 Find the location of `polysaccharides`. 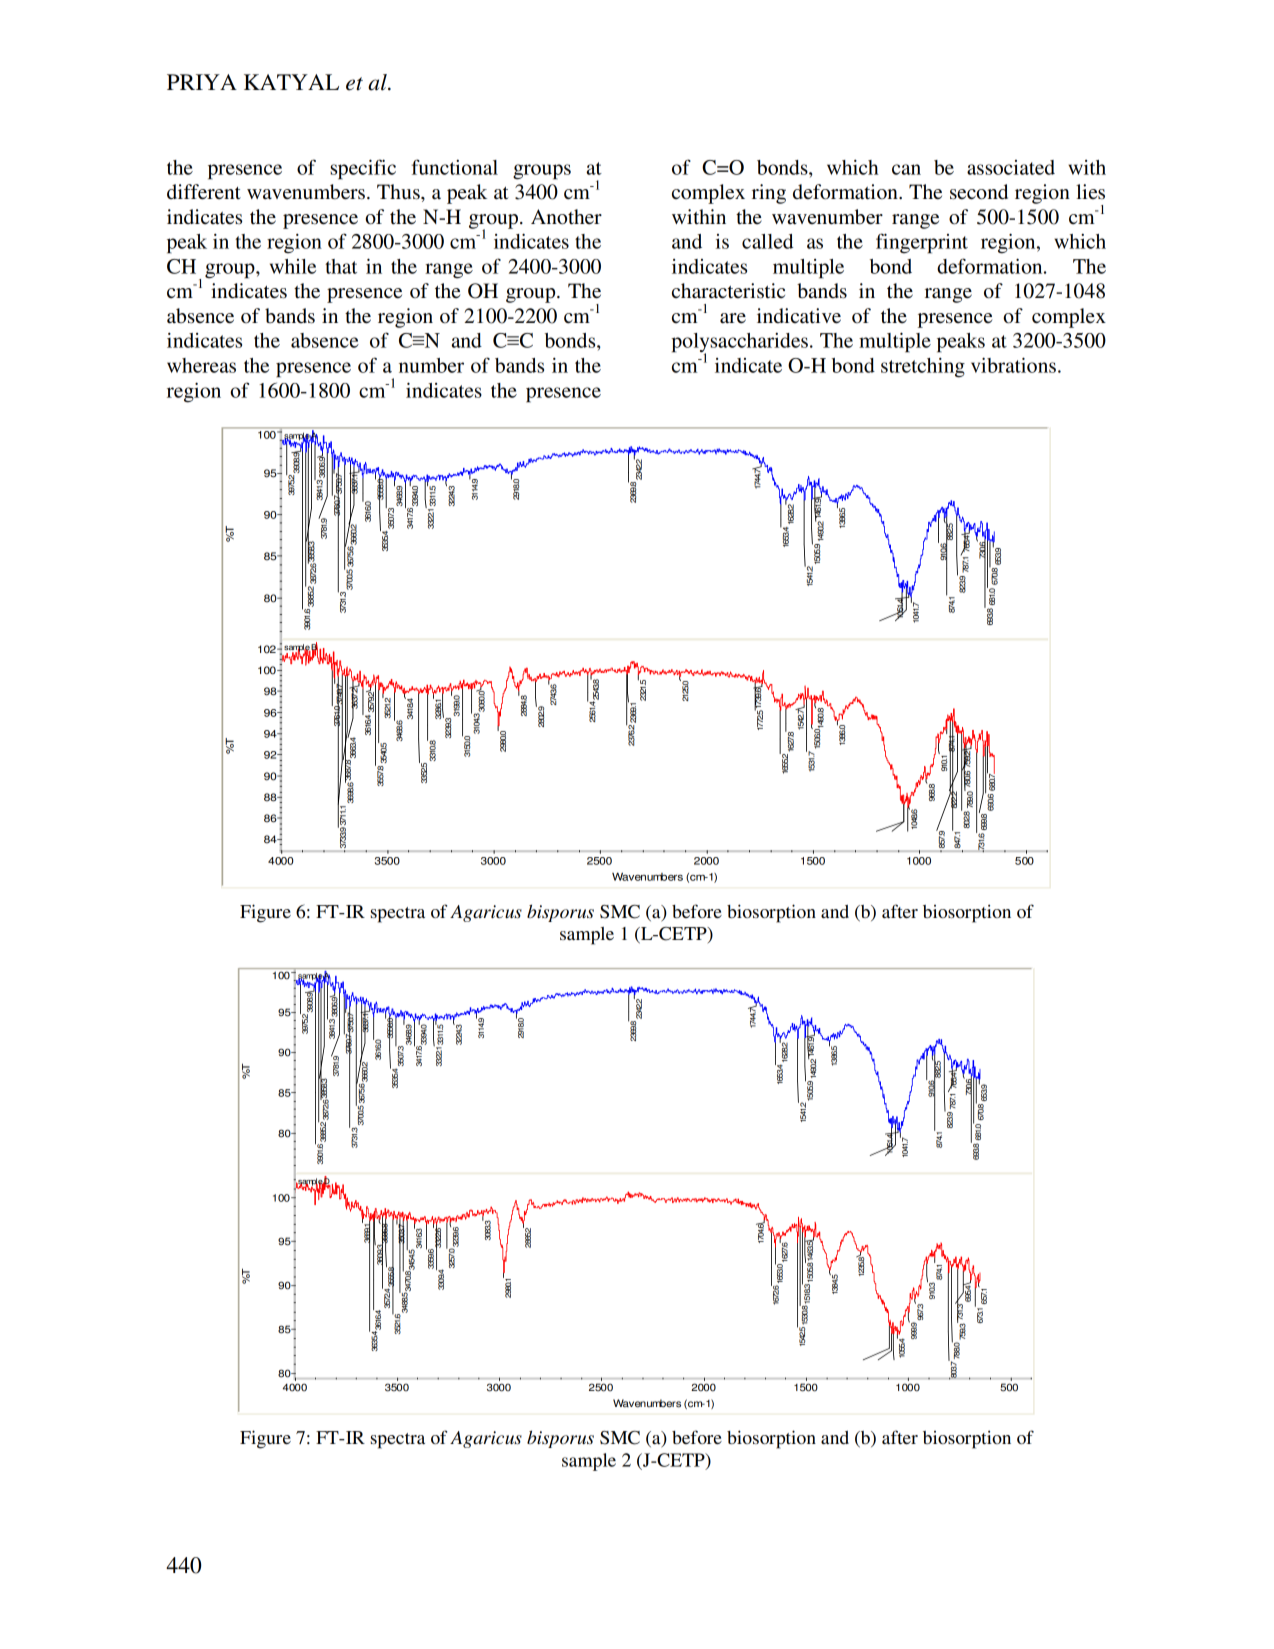

polysaccharides is located at coordinates (739, 344).
